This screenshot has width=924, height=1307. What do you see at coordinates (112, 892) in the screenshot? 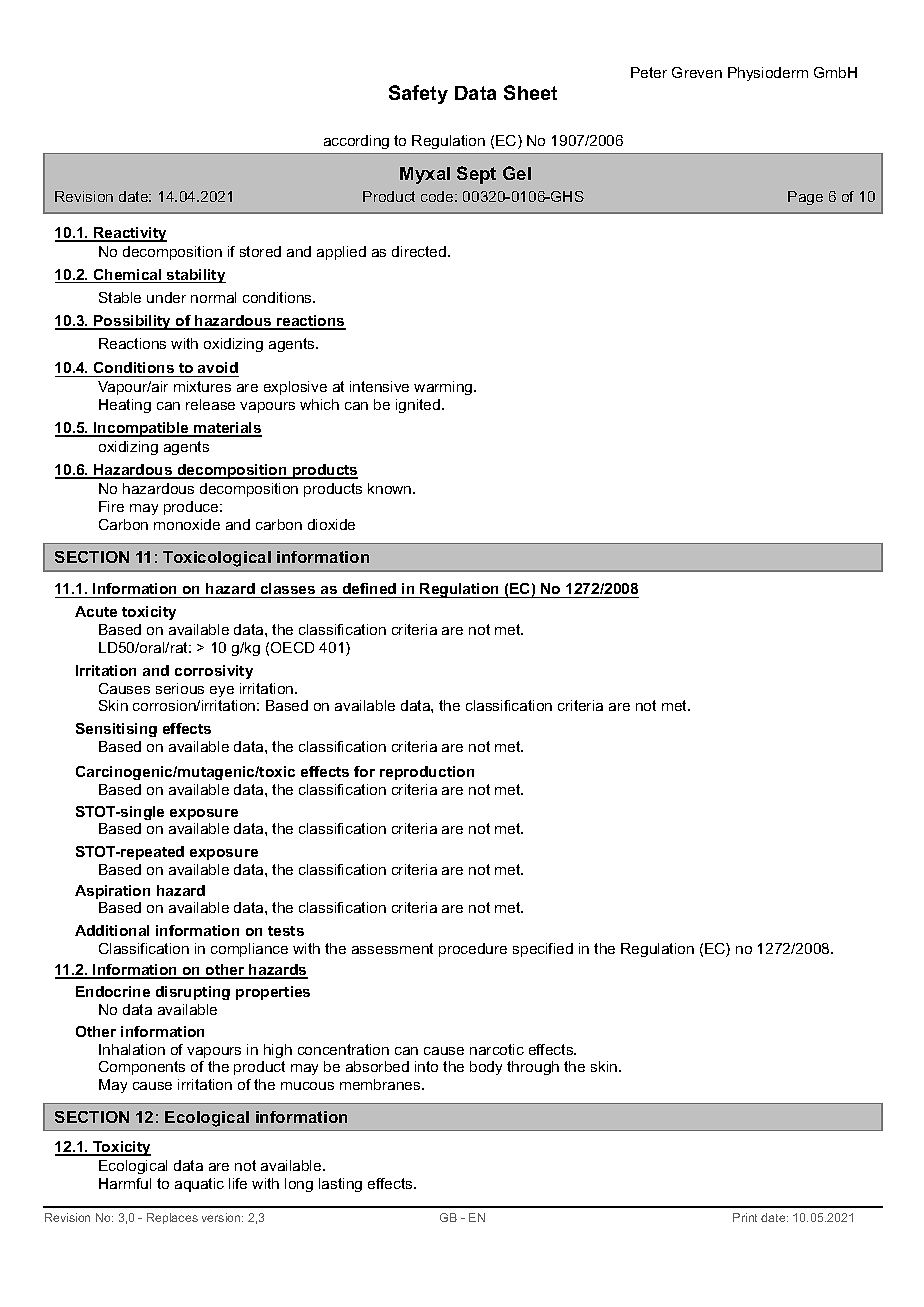
I see `Aspiration` at bounding box center [112, 892].
